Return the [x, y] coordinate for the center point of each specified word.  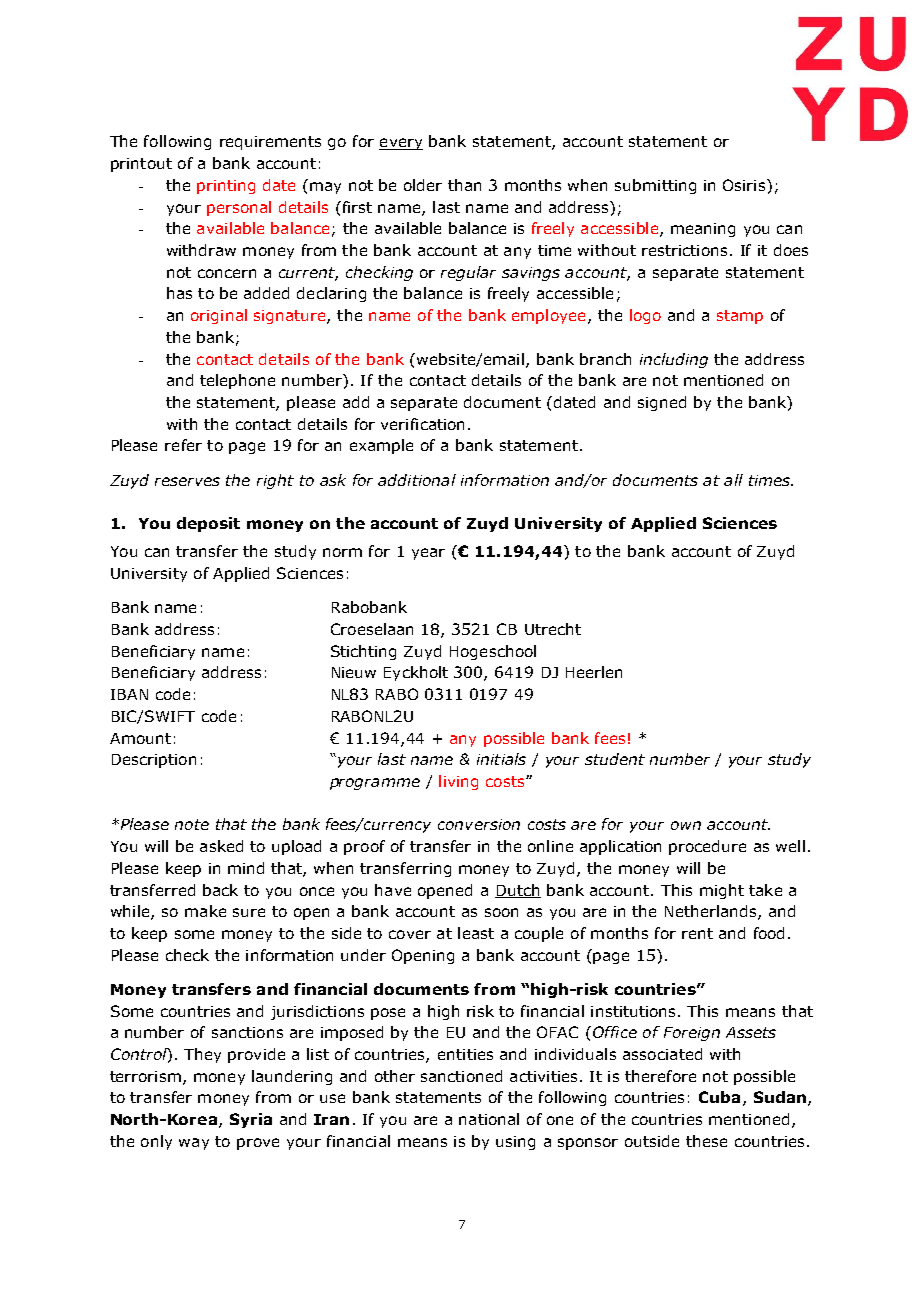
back [220, 890]
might [722, 891]
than [464, 185]
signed [662, 403]
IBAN [129, 694]
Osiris [745, 185]
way [194, 1144]
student [615, 759]
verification [422, 424]
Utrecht [553, 629]
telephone [237, 381]
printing [226, 187]
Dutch [518, 891]
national [489, 1119]
